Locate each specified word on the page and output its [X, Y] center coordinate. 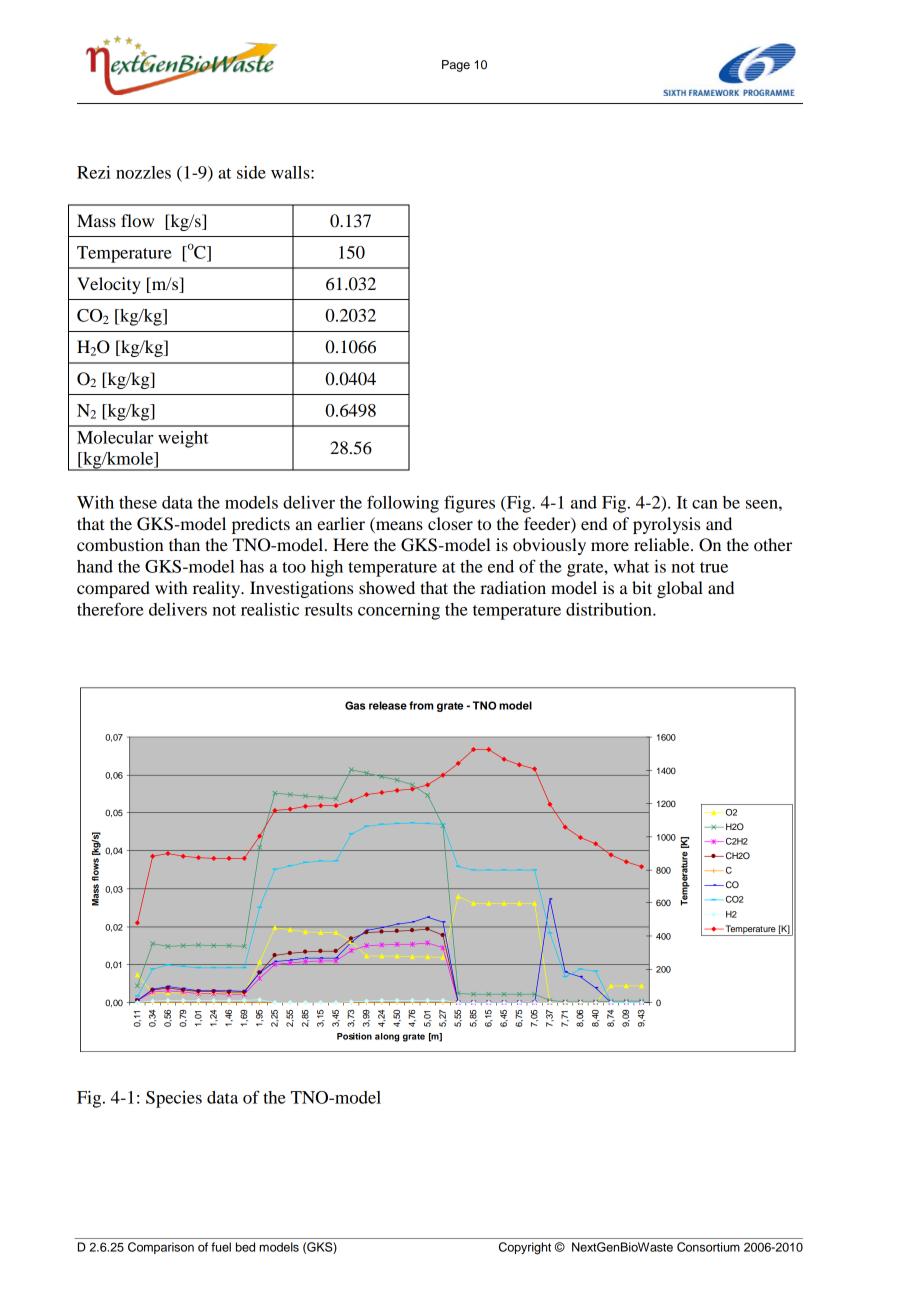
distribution [610, 609]
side [251, 172]
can [705, 504]
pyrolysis [666, 525]
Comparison [161, 1248]
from [421, 705]
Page [456, 66]
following [403, 504]
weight [183, 439]
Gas [355, 705]
